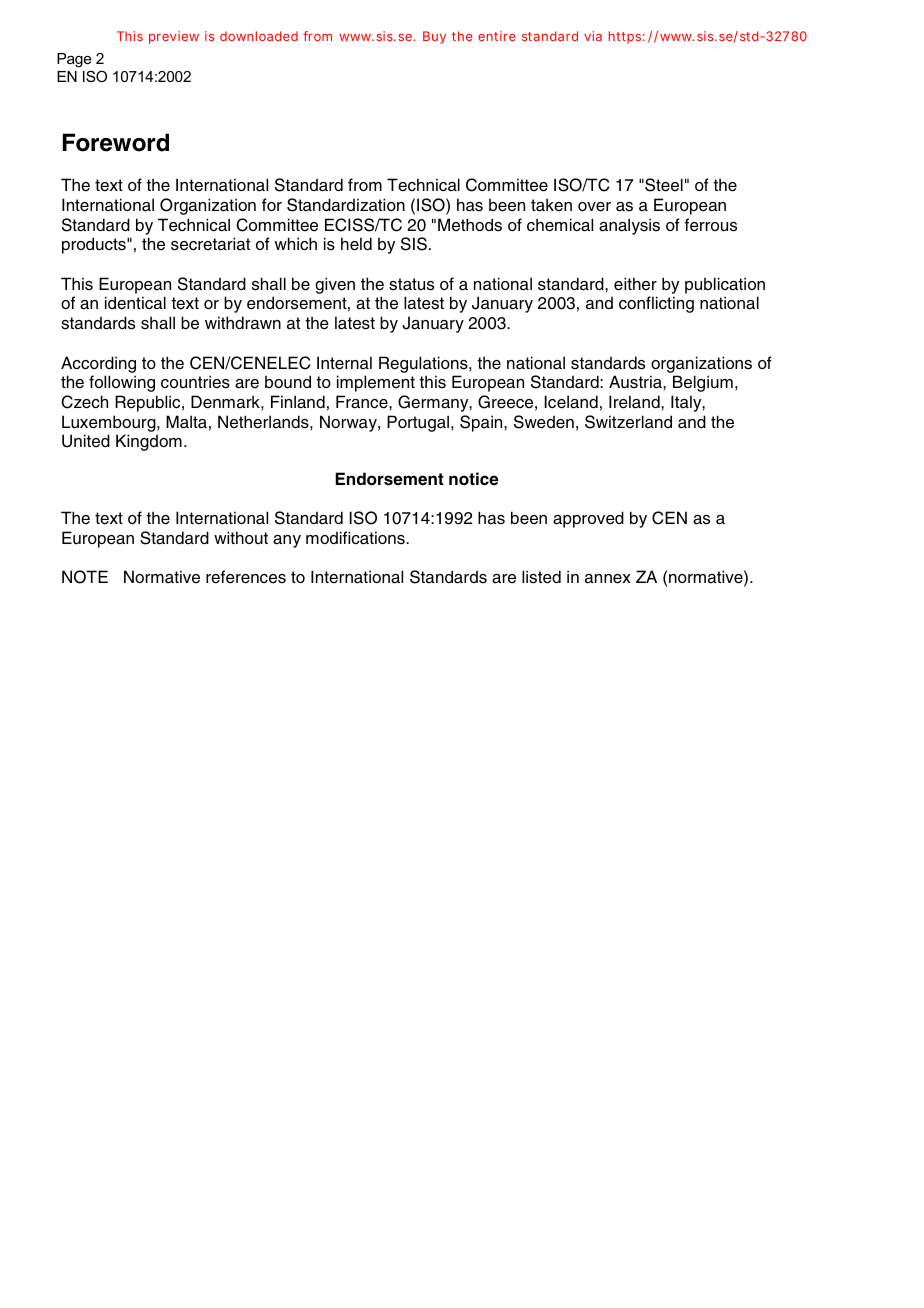  Describe the element at coordinates (593, 36) in the document. I see `via` at that location.
